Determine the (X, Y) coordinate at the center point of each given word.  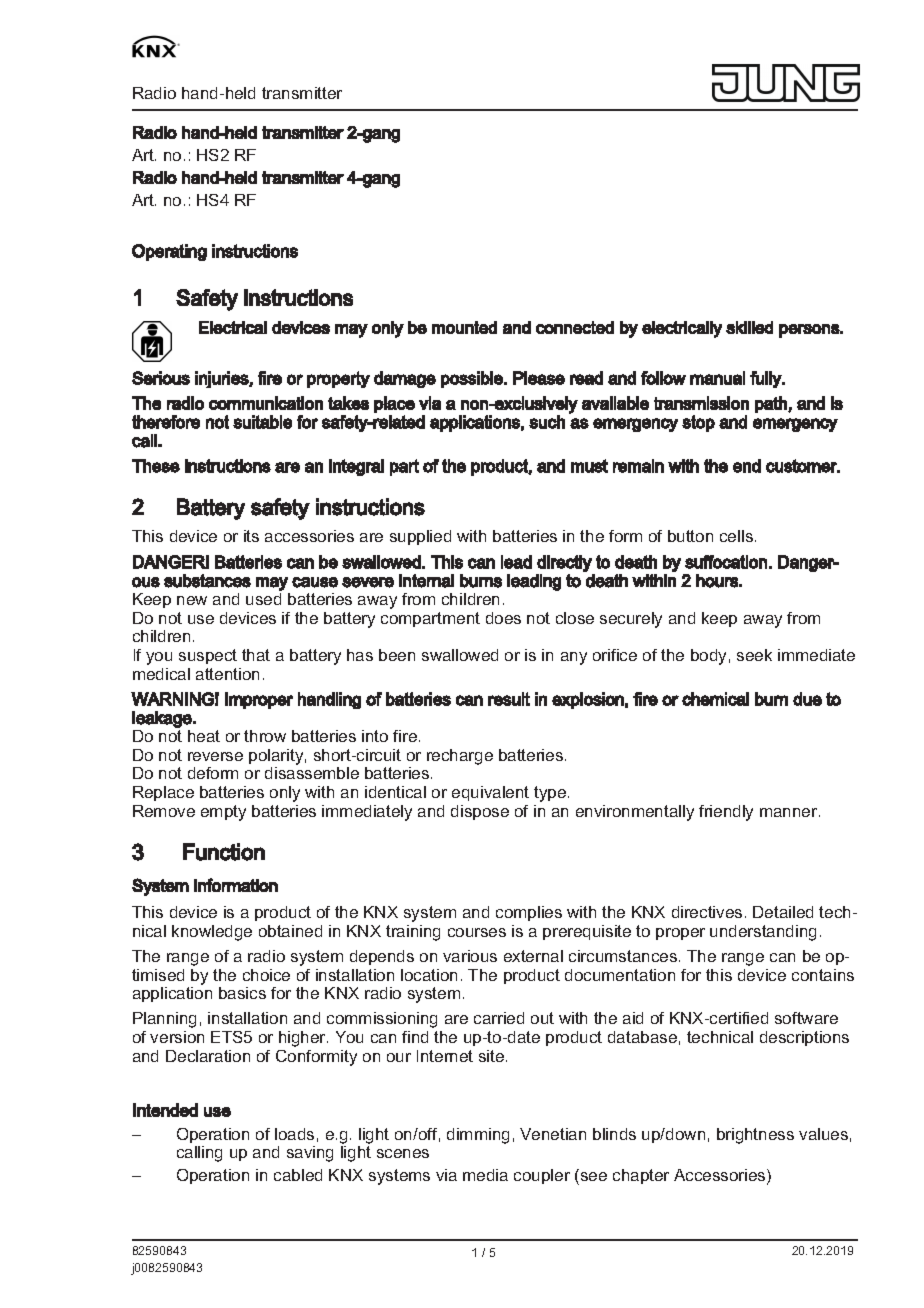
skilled (749, 327)
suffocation (726, 562)
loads (294, 1134)
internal (426, 581)
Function (224, 852)
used (263, 599)
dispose (480, 812)
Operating (169, 252)
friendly (726, 813)
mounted (464, 327)
